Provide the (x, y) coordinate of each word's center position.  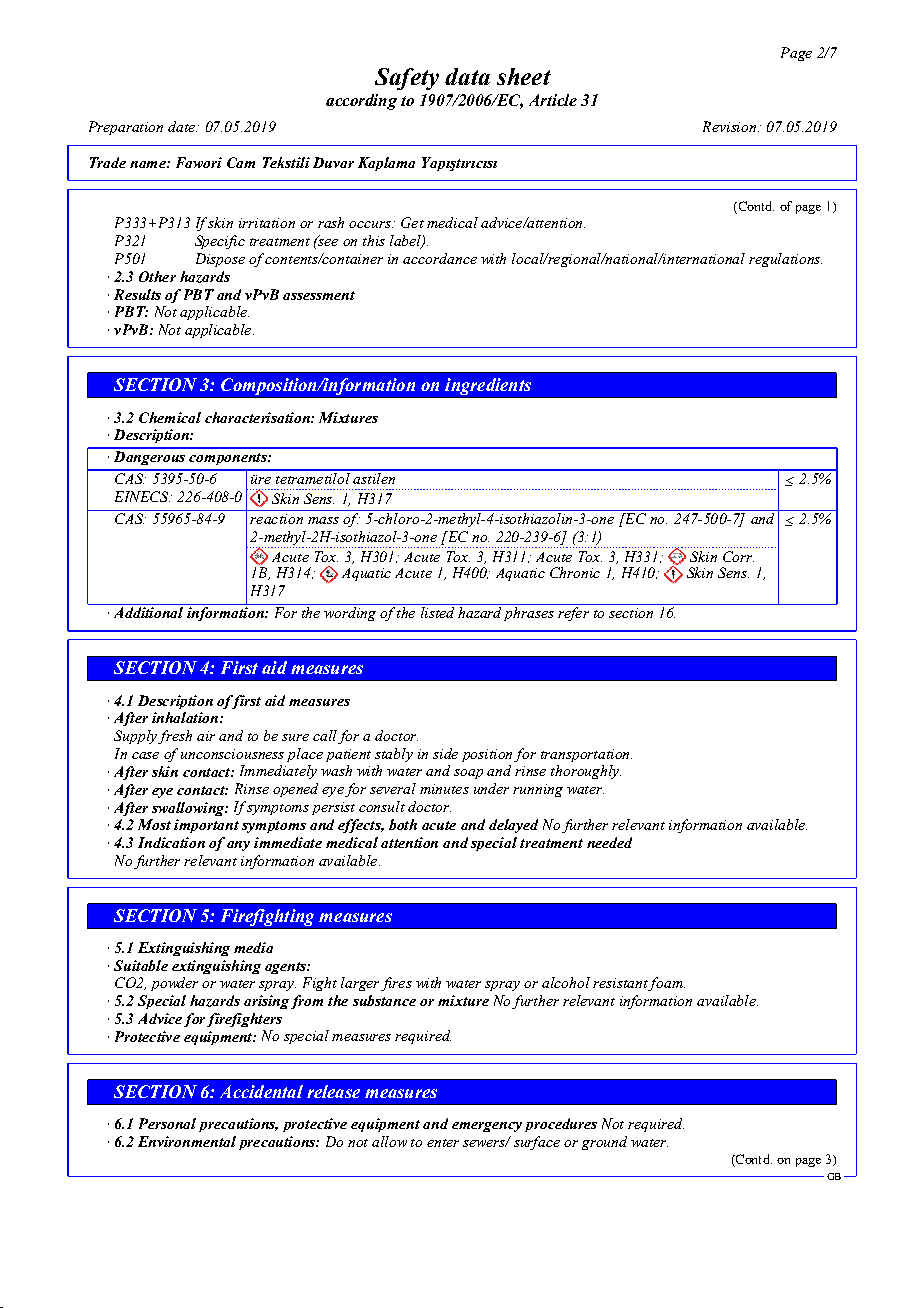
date (182, 126)
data (467, 76)
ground (604, 1143)
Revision (729, 126)
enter (443, 1143)
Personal (167, 1123)
